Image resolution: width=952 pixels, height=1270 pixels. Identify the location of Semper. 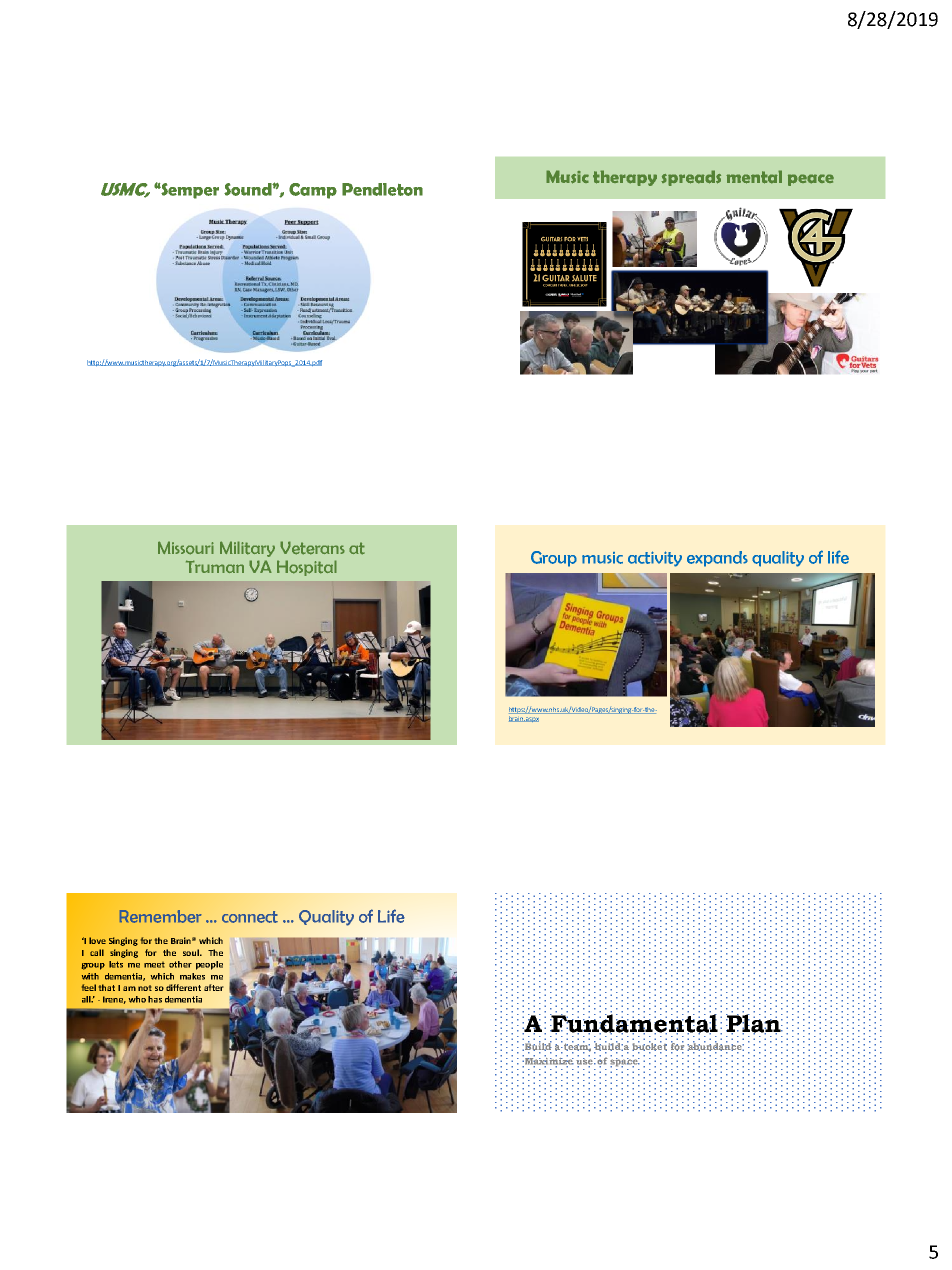
(189, 191).
